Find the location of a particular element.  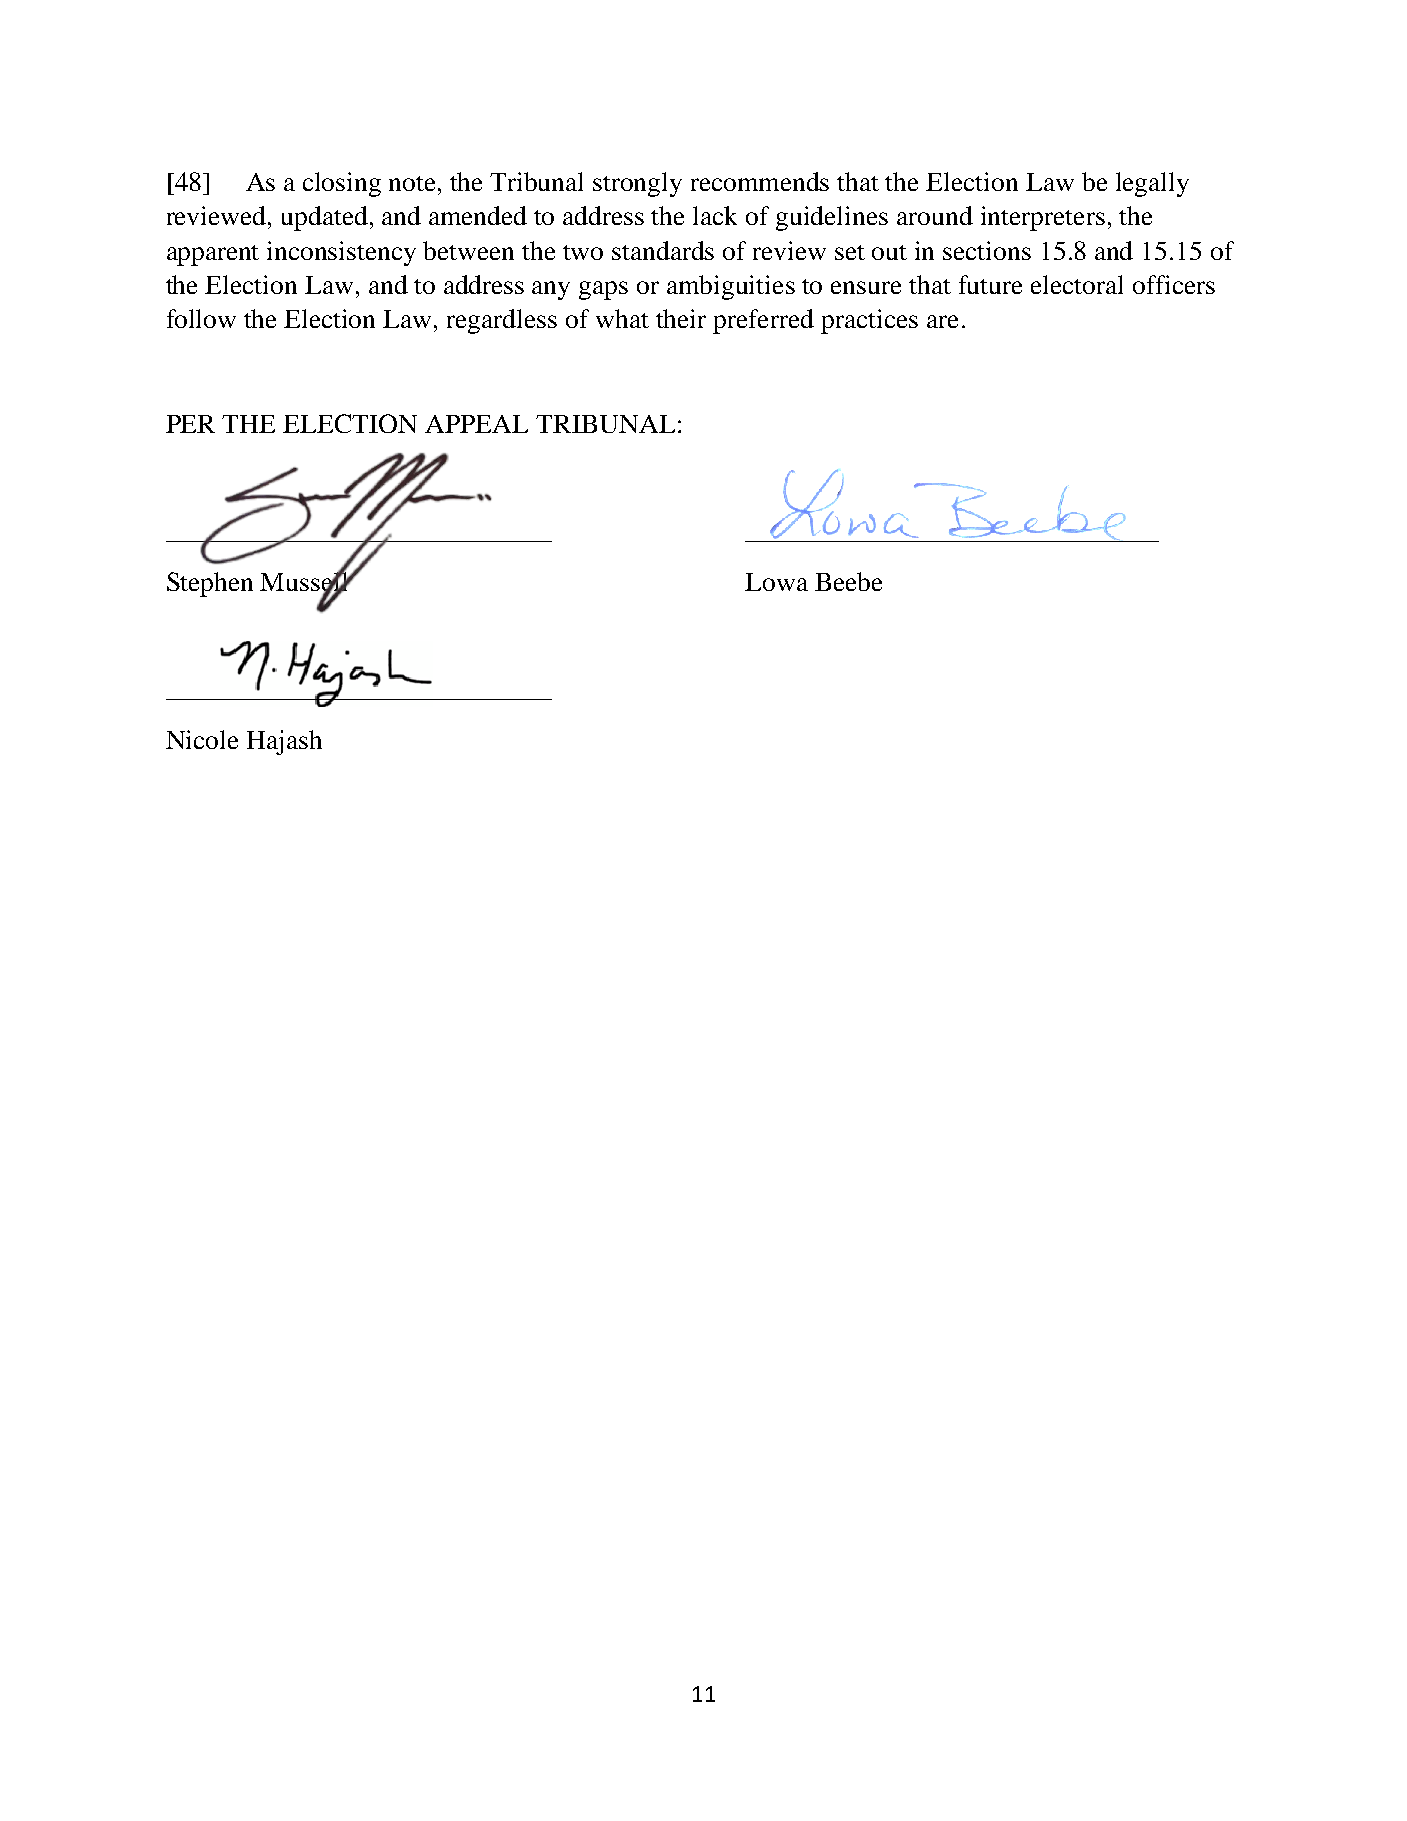

Stephen is located at coordinates (210, 584).
